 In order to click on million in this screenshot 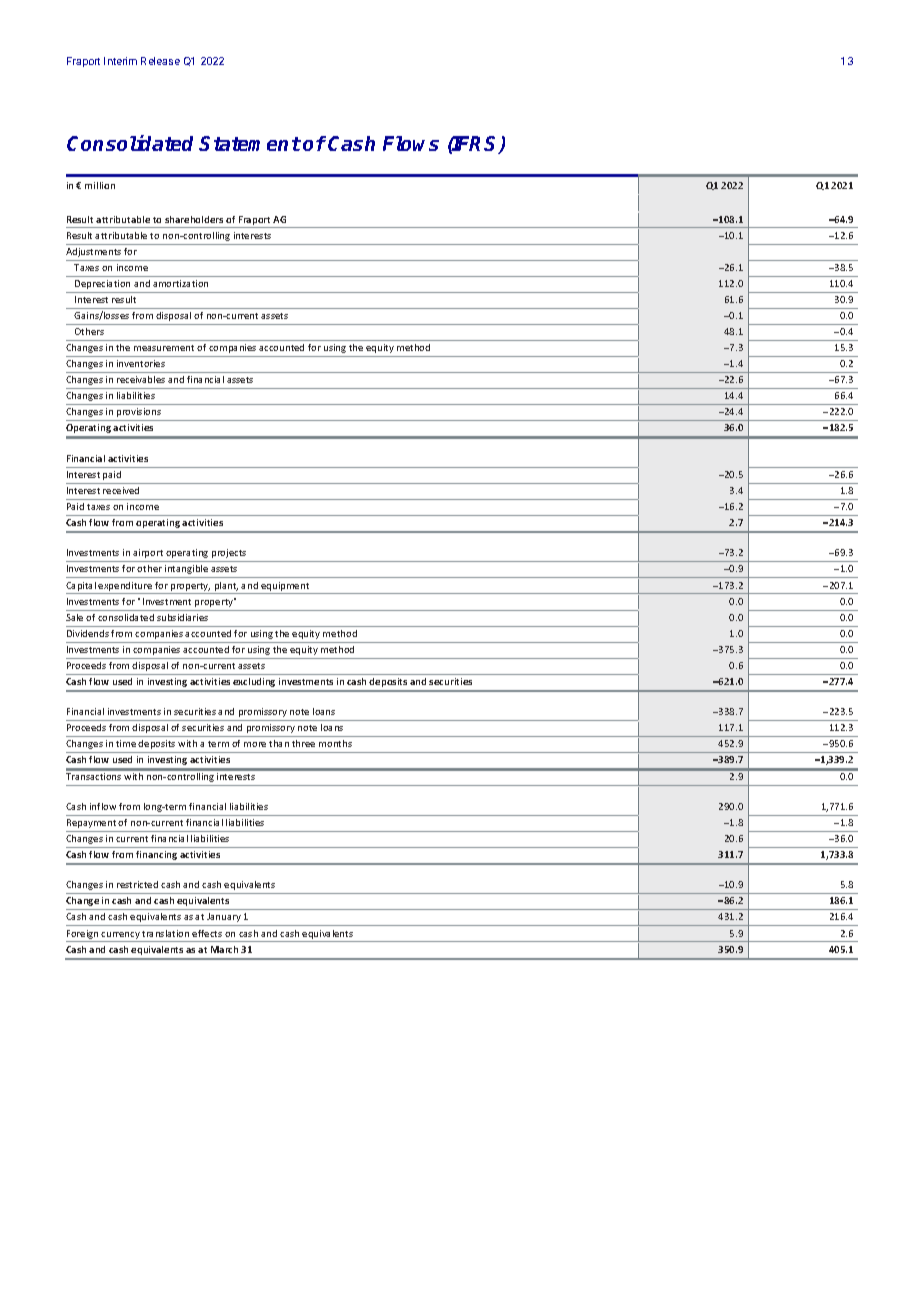, I will do `click(100, 185)`.
